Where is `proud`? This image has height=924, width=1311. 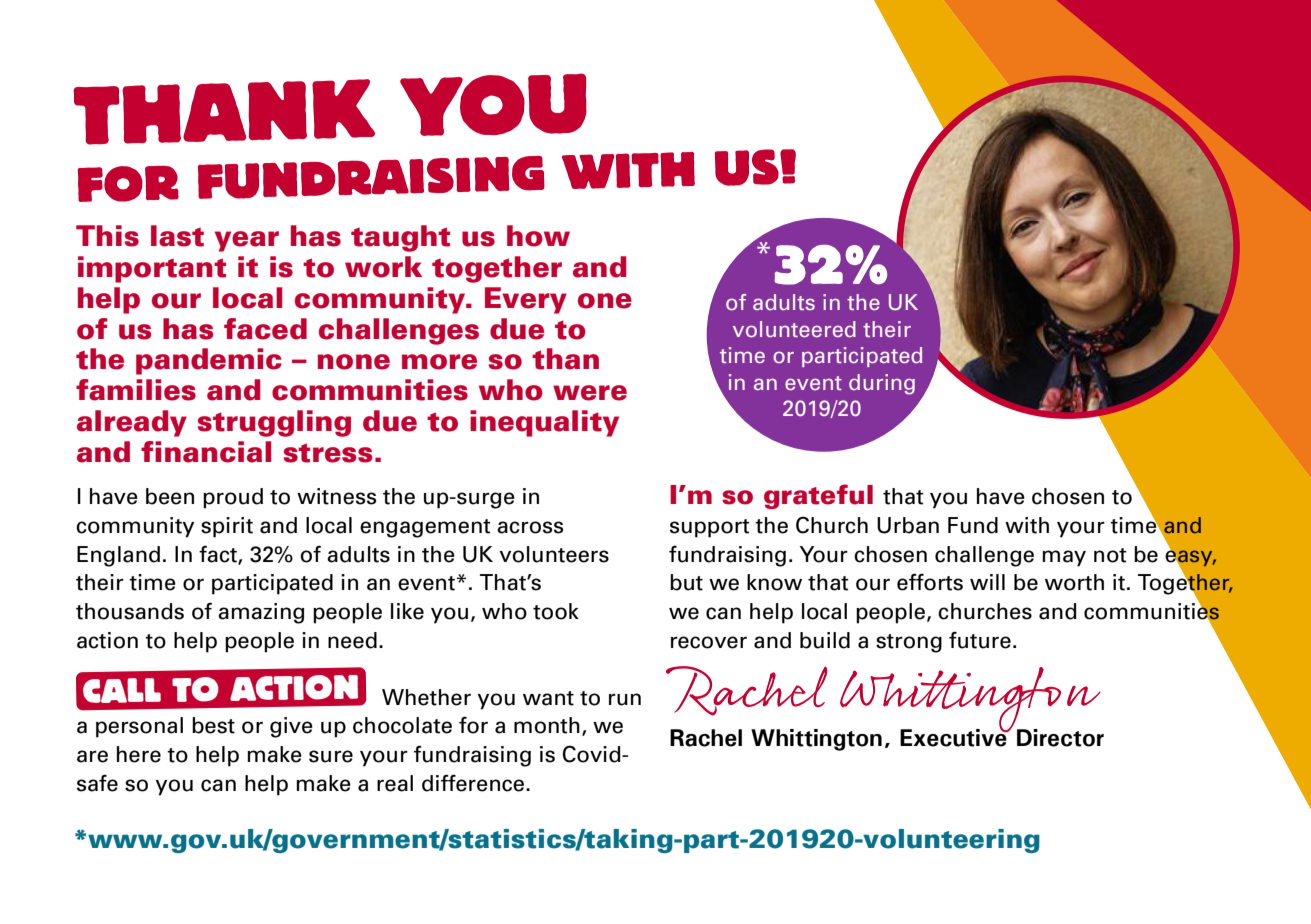
proud is located at coordinates (233, 498).
